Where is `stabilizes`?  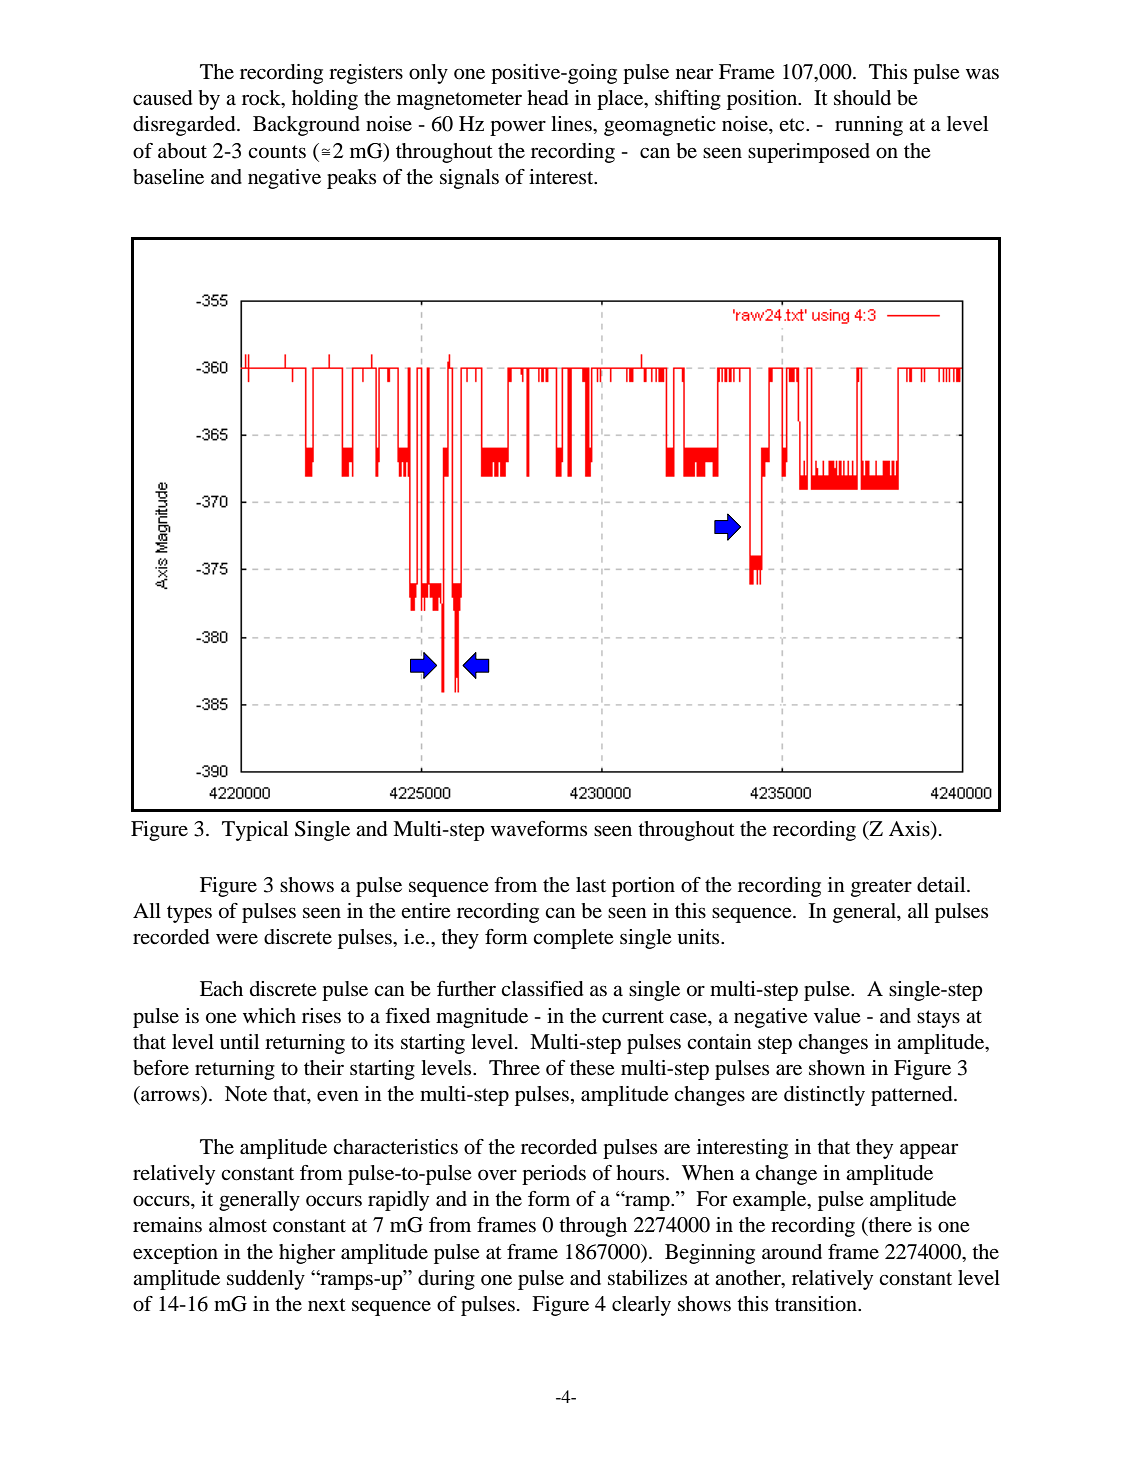 stabilizes is located at coordinates (647, 1278).
